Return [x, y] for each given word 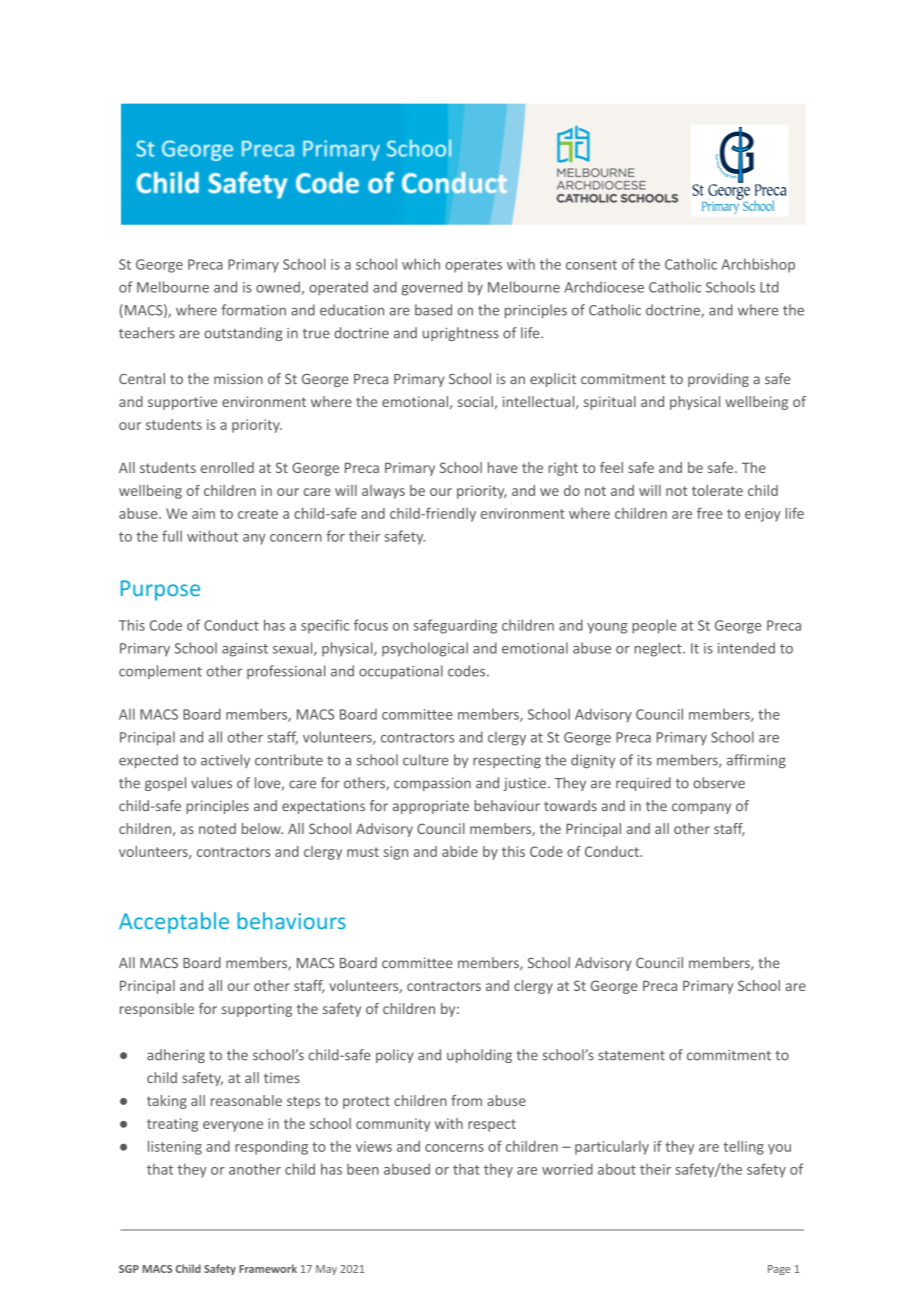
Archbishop [758, 265]
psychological [425, 649]
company [701, 808]
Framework [268, 1268]
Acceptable [174, 923]
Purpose [160, 590]
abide [460, 851]
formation [253, 310]
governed [431, 288]
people [654, 626]
